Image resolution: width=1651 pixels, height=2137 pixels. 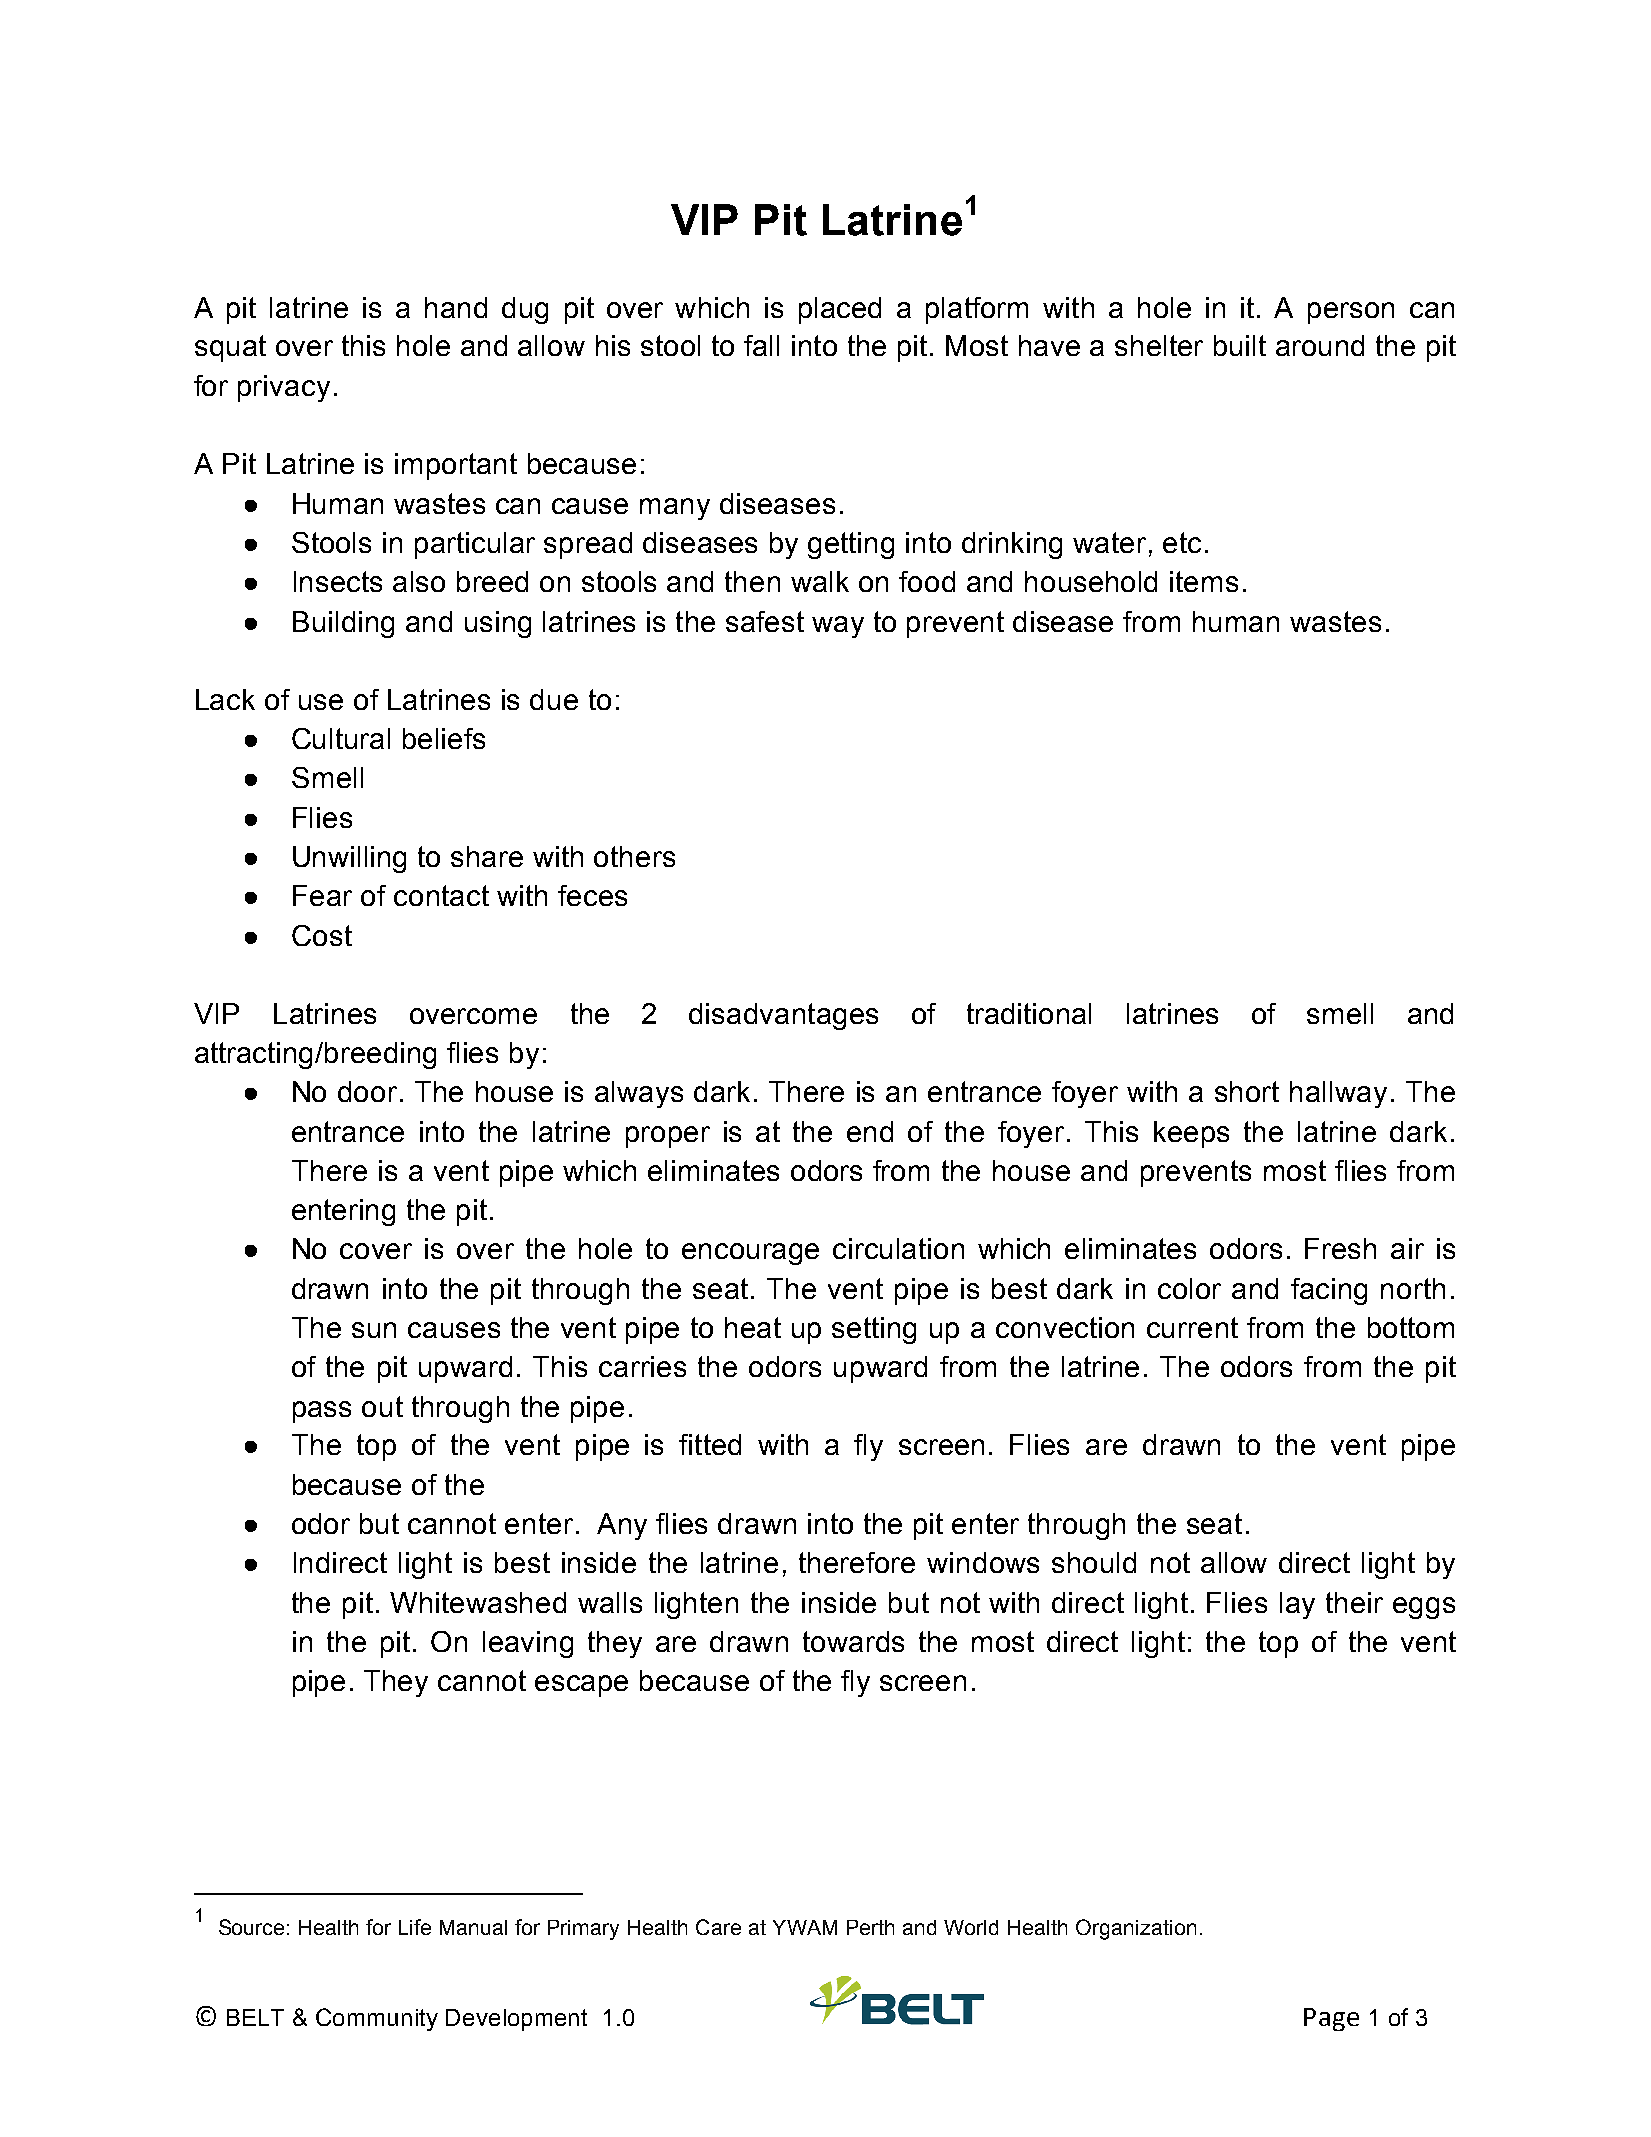 I want to click on Fear, so click(x=322, y=895).
